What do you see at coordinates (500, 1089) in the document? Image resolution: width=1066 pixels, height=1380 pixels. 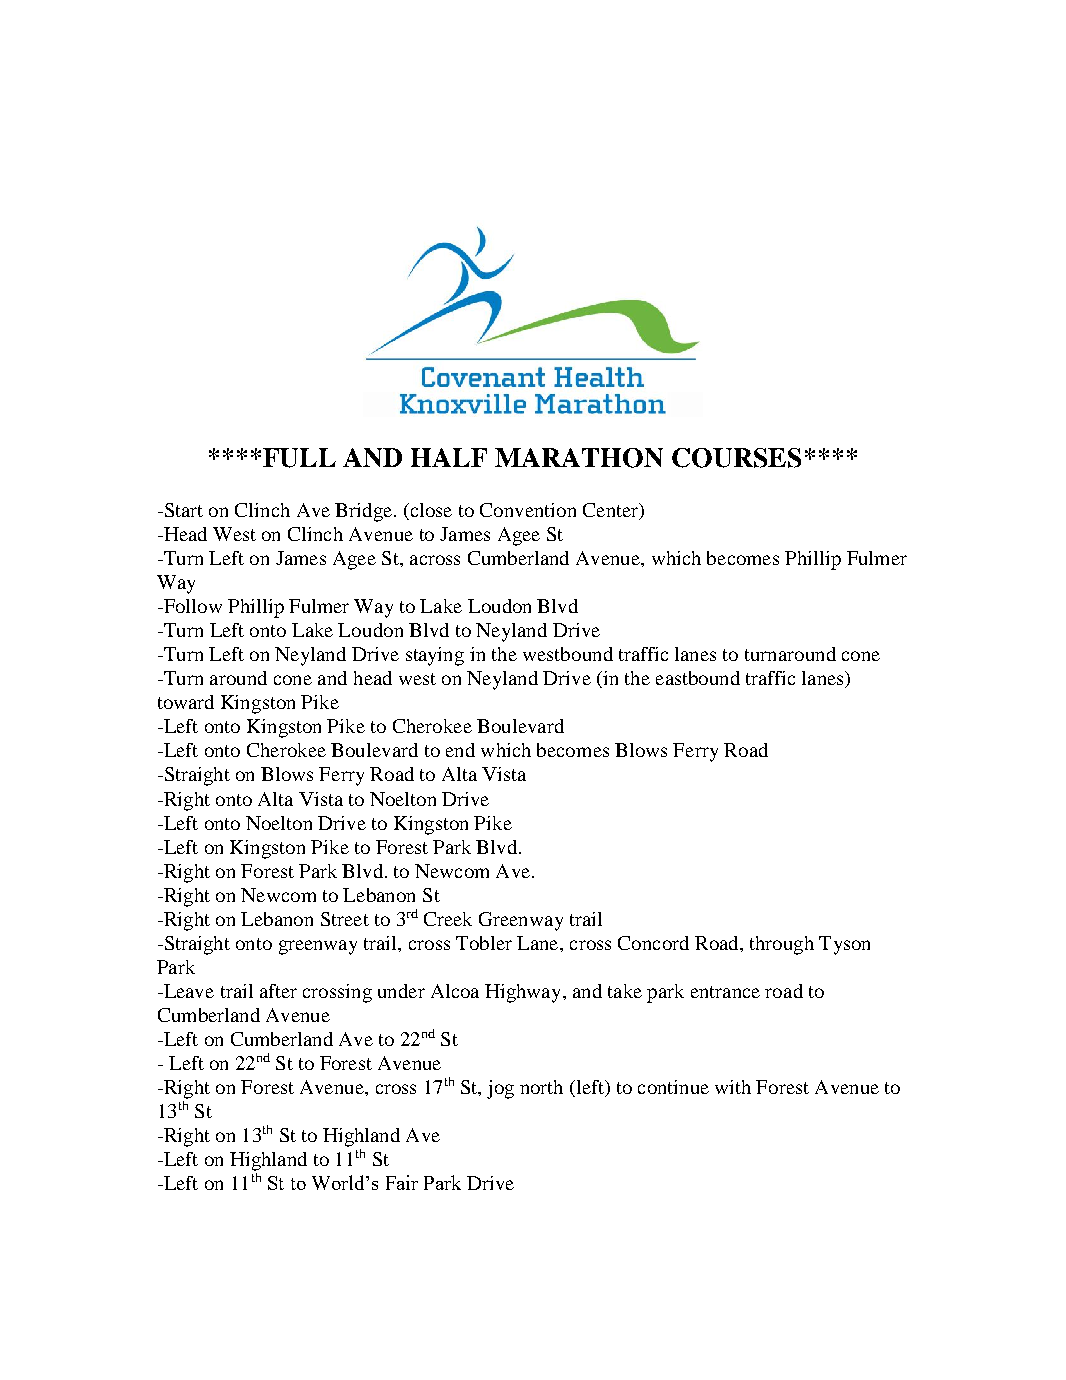 I see `jog` at bounding box center [500, 1089].
